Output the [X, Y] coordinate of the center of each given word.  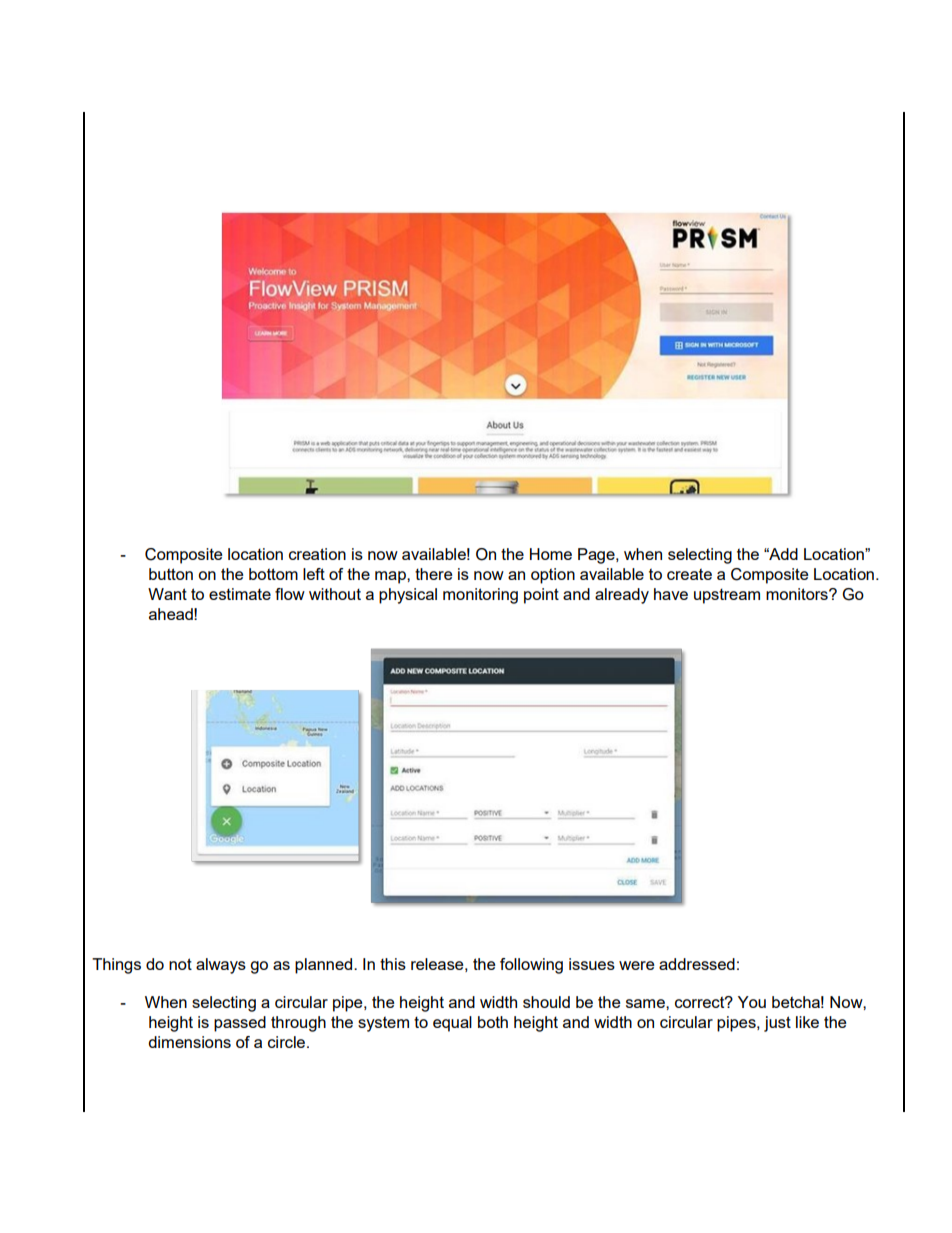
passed [240, 1024]
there [434, 574]
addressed [697, 964]
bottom [273, 574]
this [393, 964]
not [180, 964]
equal [452, 1024]
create [689, 574]
